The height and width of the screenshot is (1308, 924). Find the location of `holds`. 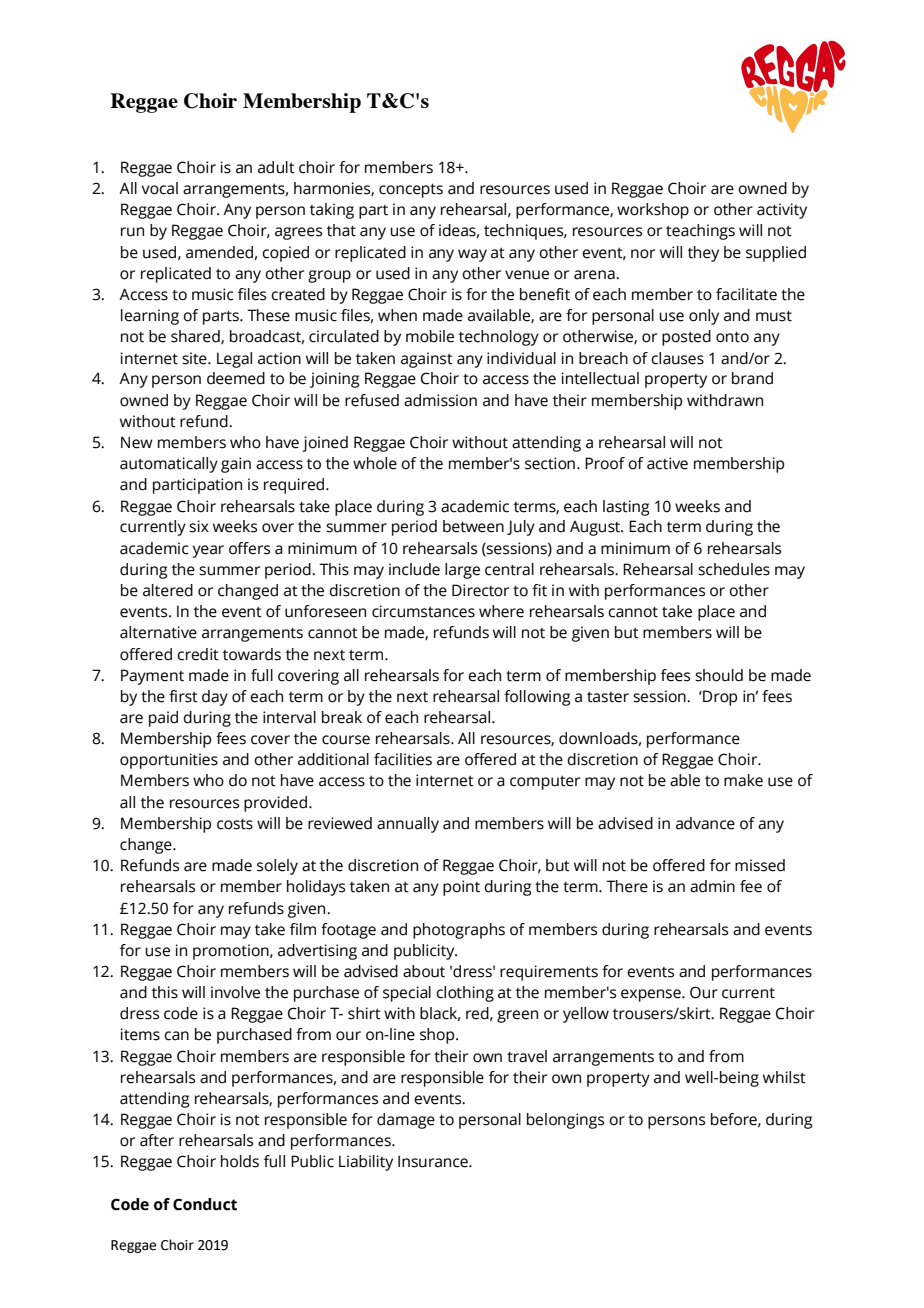

holds is located at coordinates (240, 1161).
